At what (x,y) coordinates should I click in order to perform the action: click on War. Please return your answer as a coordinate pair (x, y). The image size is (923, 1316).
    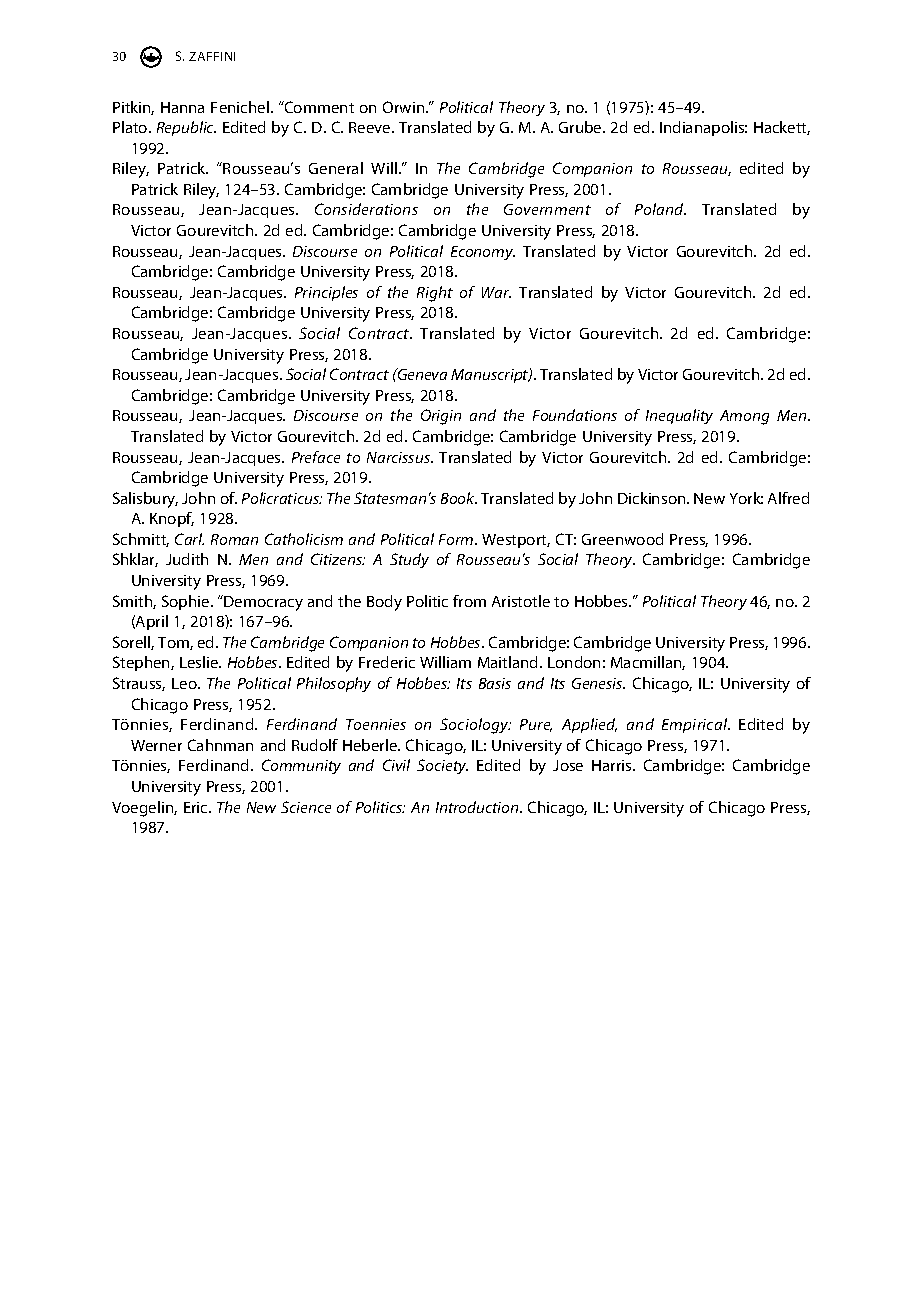
    Looking at the image, I should click on (496, 292).
